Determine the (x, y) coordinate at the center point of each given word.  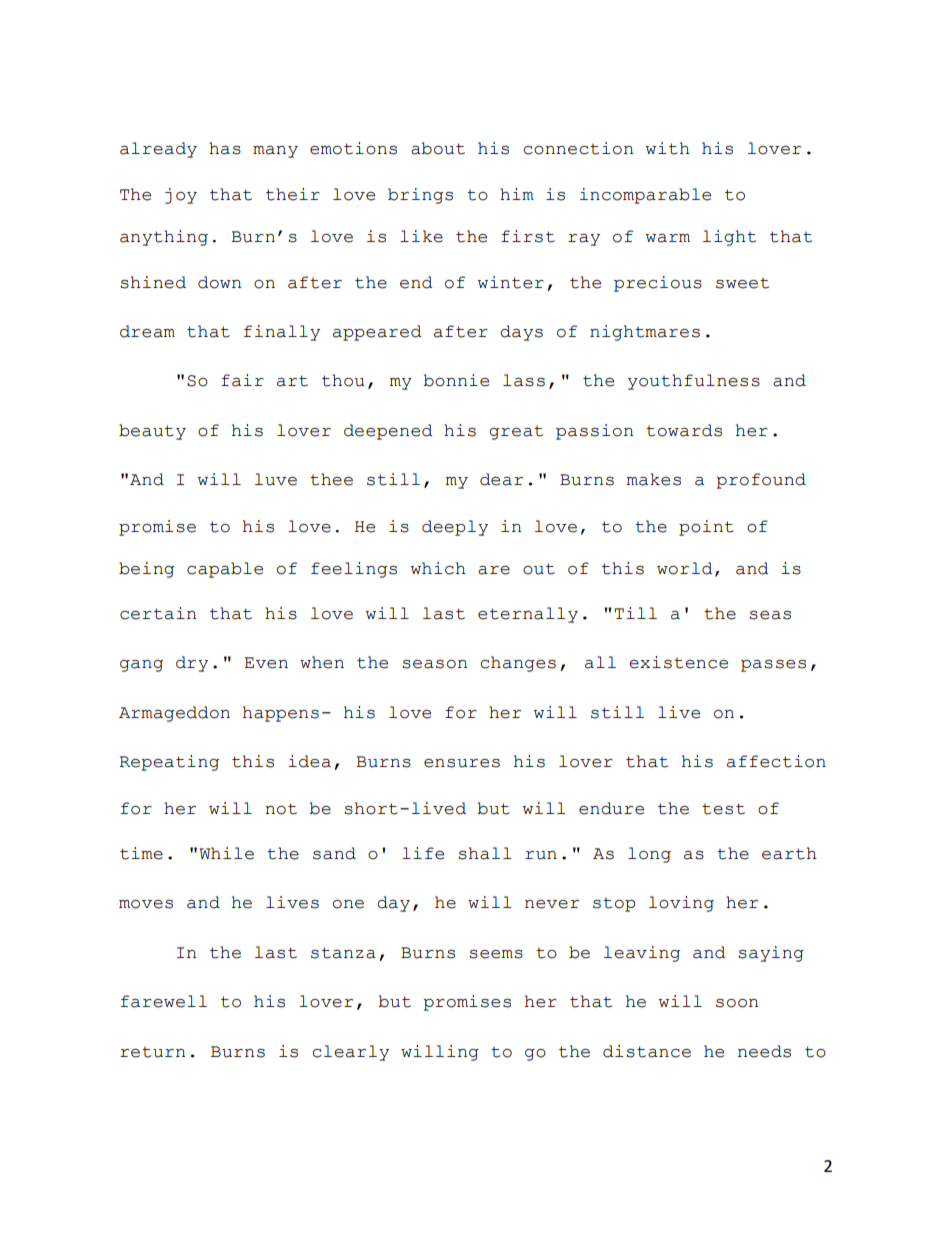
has (225, 148)
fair (242, 380)
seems (496, 954)
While (227, 853)
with (668, 148)
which (438, 568)
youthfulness (694, 382)
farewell (164, 1001)
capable (225, 570)
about (438, 148)
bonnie (456, 380)
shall (484, 853)
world (685, 568)
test (723, 809)
